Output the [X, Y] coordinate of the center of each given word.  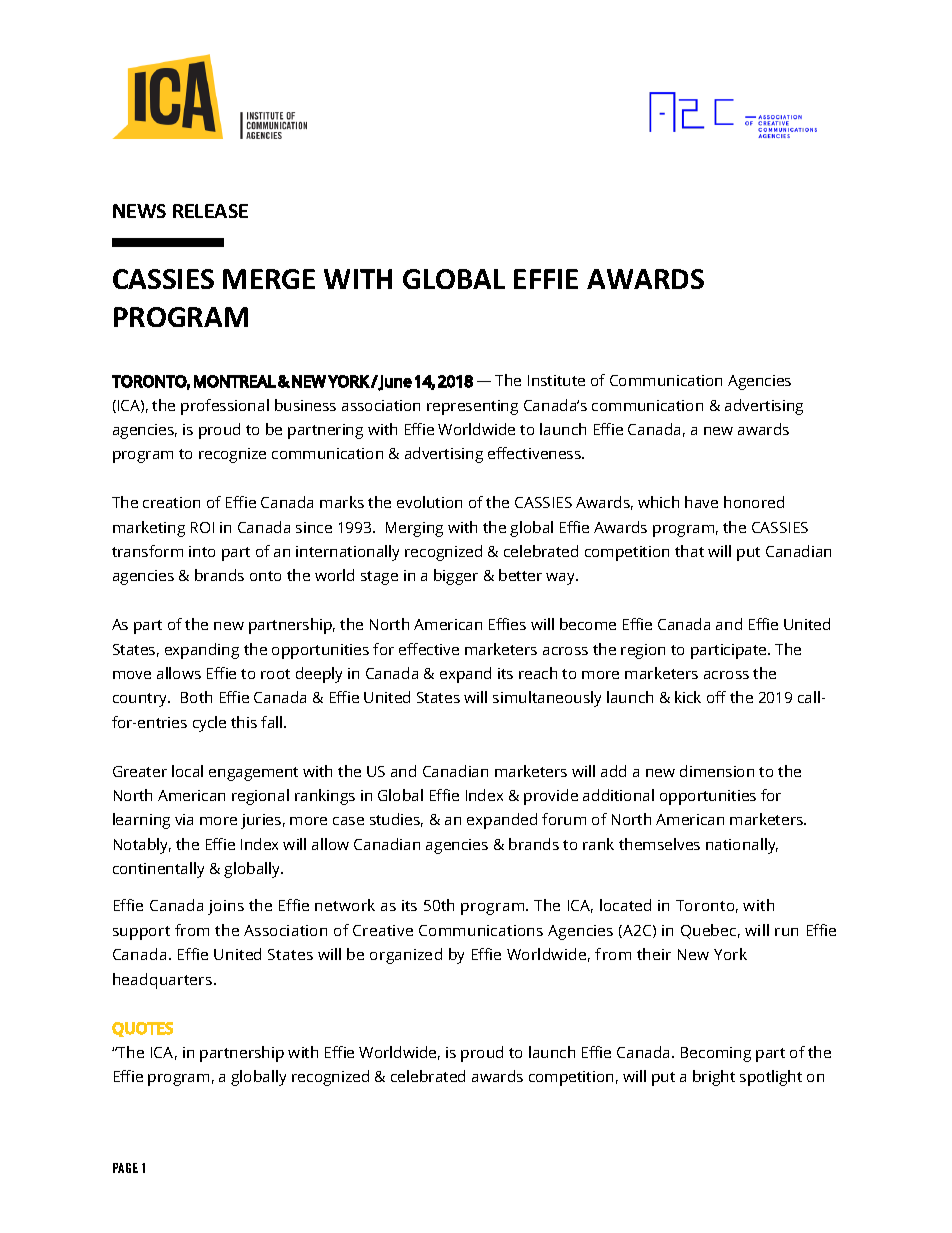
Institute [556, 380]
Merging [414, 529]
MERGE [269, 279]
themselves [659, 844]
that [689, 551]
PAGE [125, 1168]
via [184, 819]
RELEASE [210, 211]
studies [396, 820]
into [202, 551]
